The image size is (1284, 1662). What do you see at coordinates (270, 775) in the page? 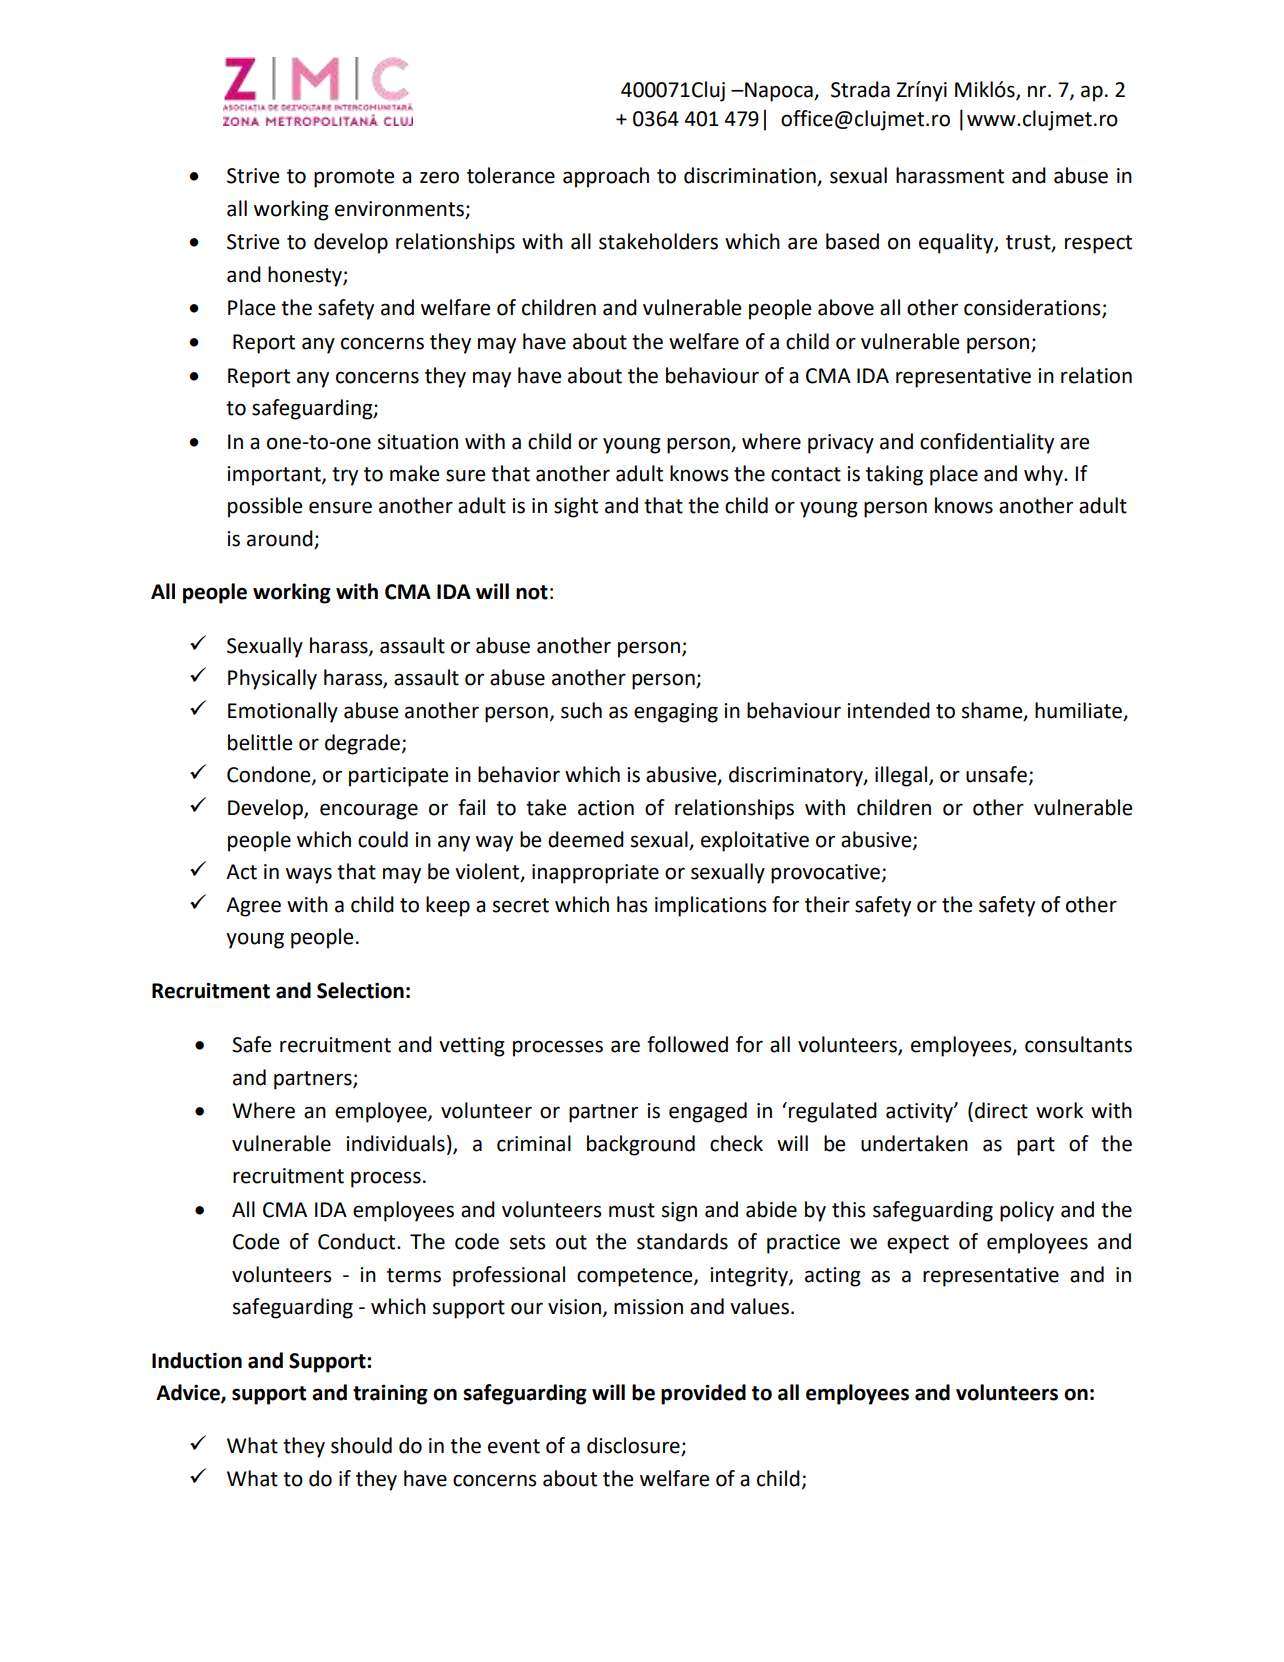
I see `Condone` at bounding box center [270, 775].
